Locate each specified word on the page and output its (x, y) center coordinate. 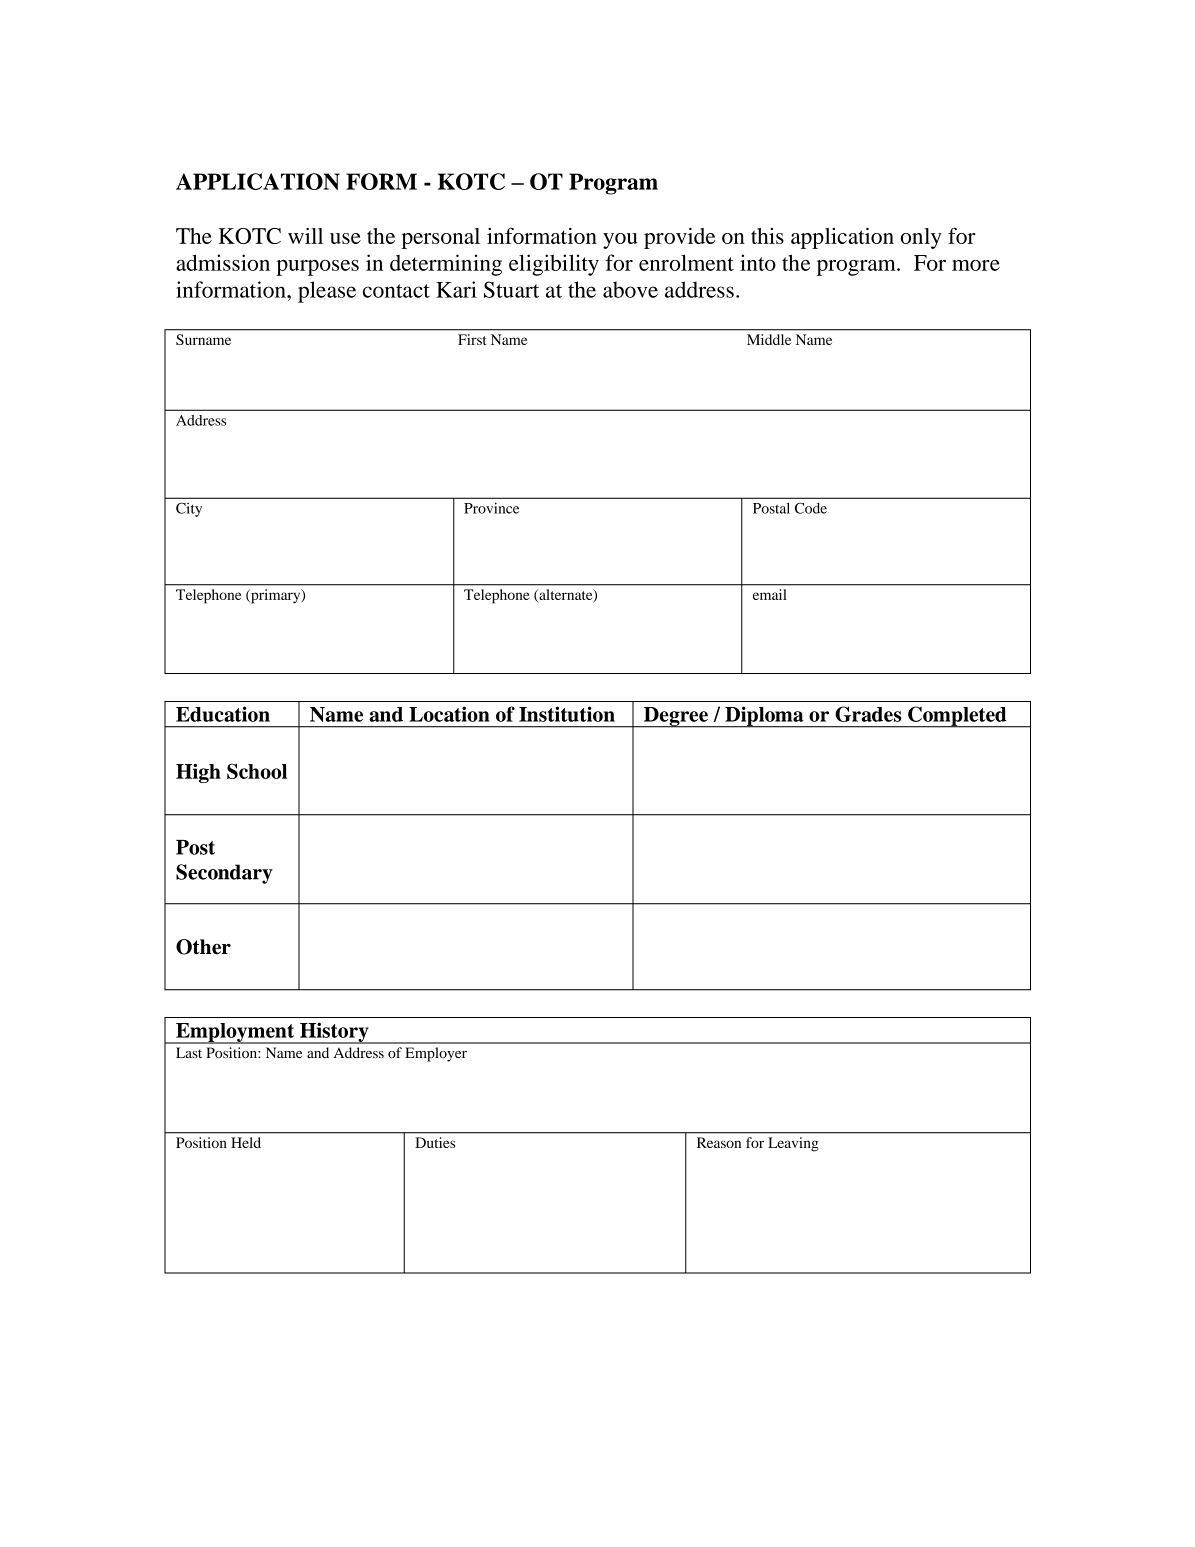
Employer (436, 1054)
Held (246, 1142)
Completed (957, 717)
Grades (868, 714)
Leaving (793, 1144)
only (921, 238)
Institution (567, 714)
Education (223, 714)
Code (811, 508)
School (257, 771)
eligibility (554, 265)
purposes (317, 268)
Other (203, 947)
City (189, 510)
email (770, 594)
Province (491, 508)
